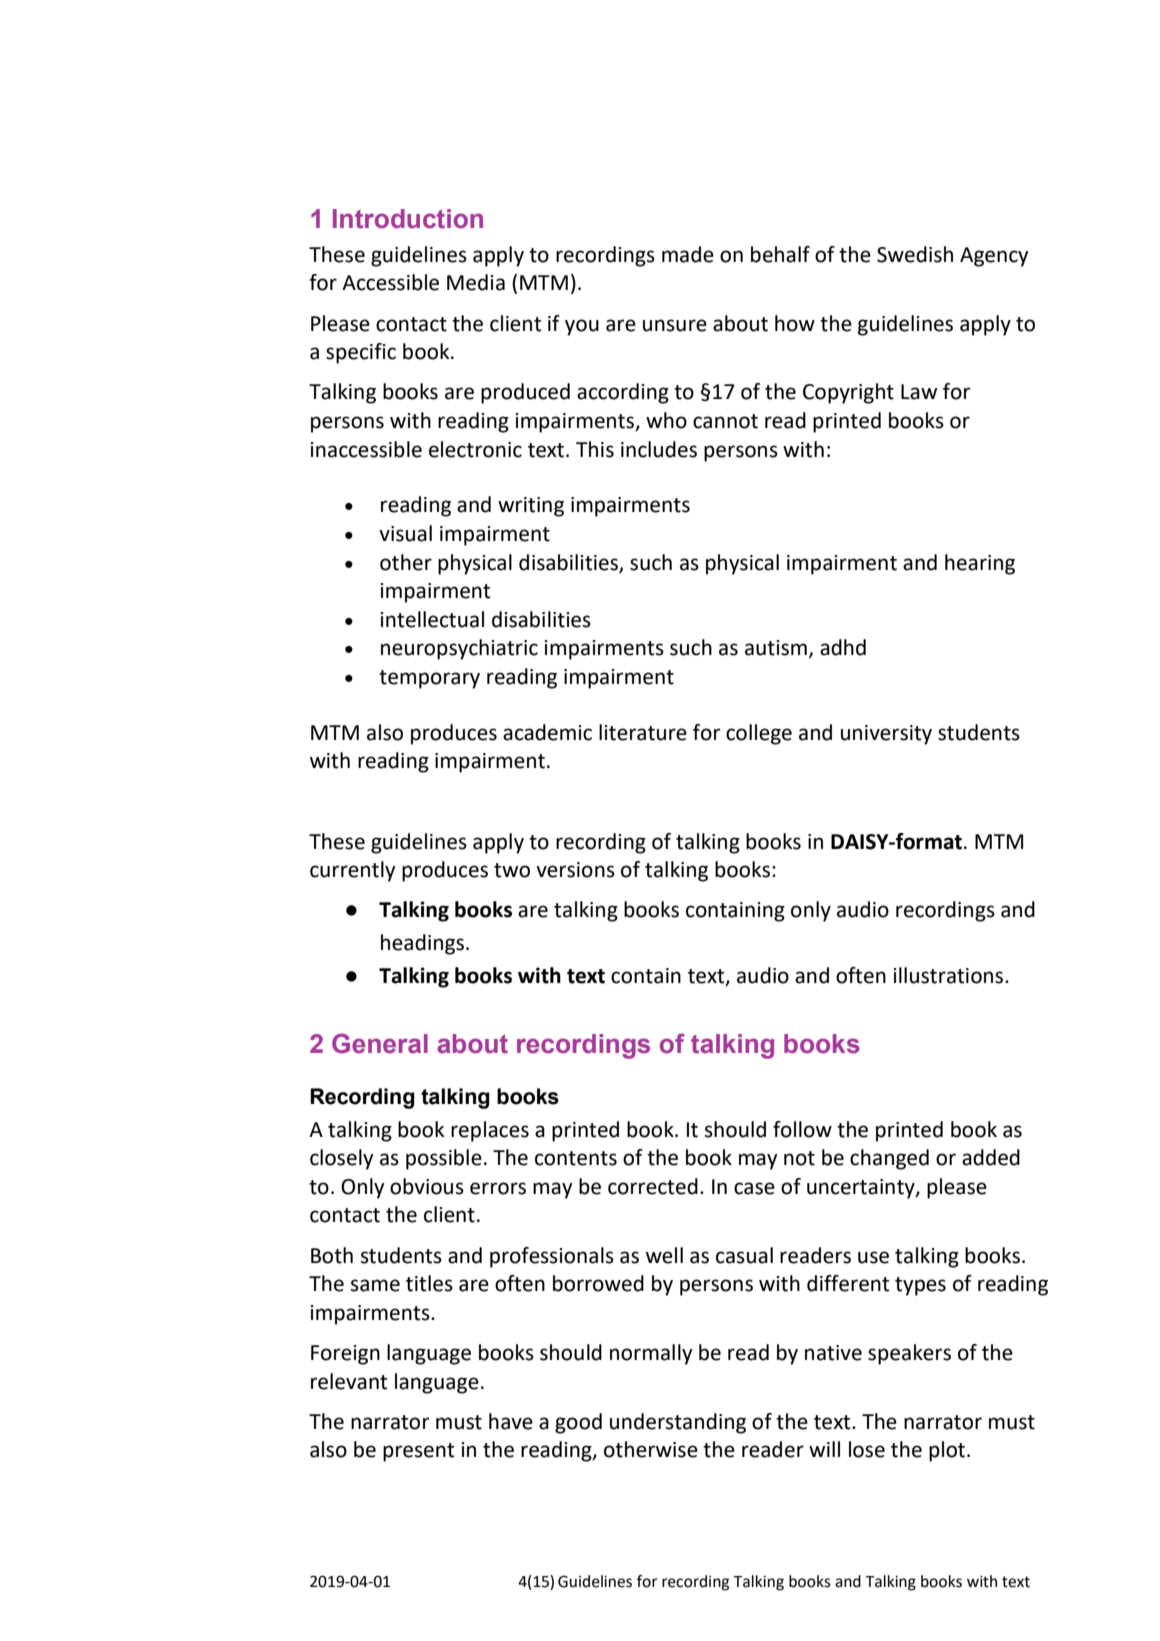 This screenshot has width=1160, height=1641. What do you see at coordinates (886, 735) in the screenshot?
I see `university` at bounding box center [886, 735].
